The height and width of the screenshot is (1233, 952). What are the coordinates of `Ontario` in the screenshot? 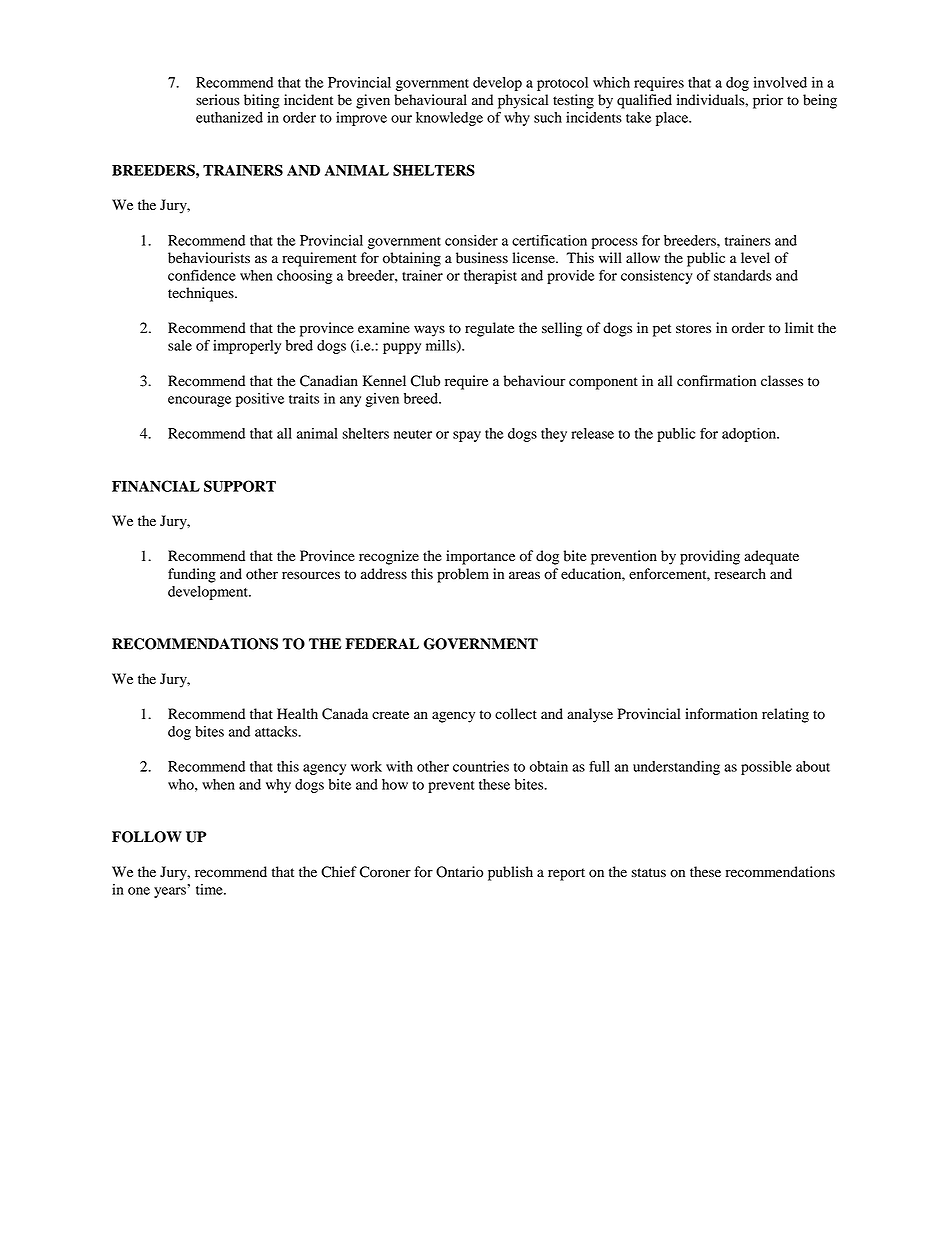 It's located at (459, 872).
